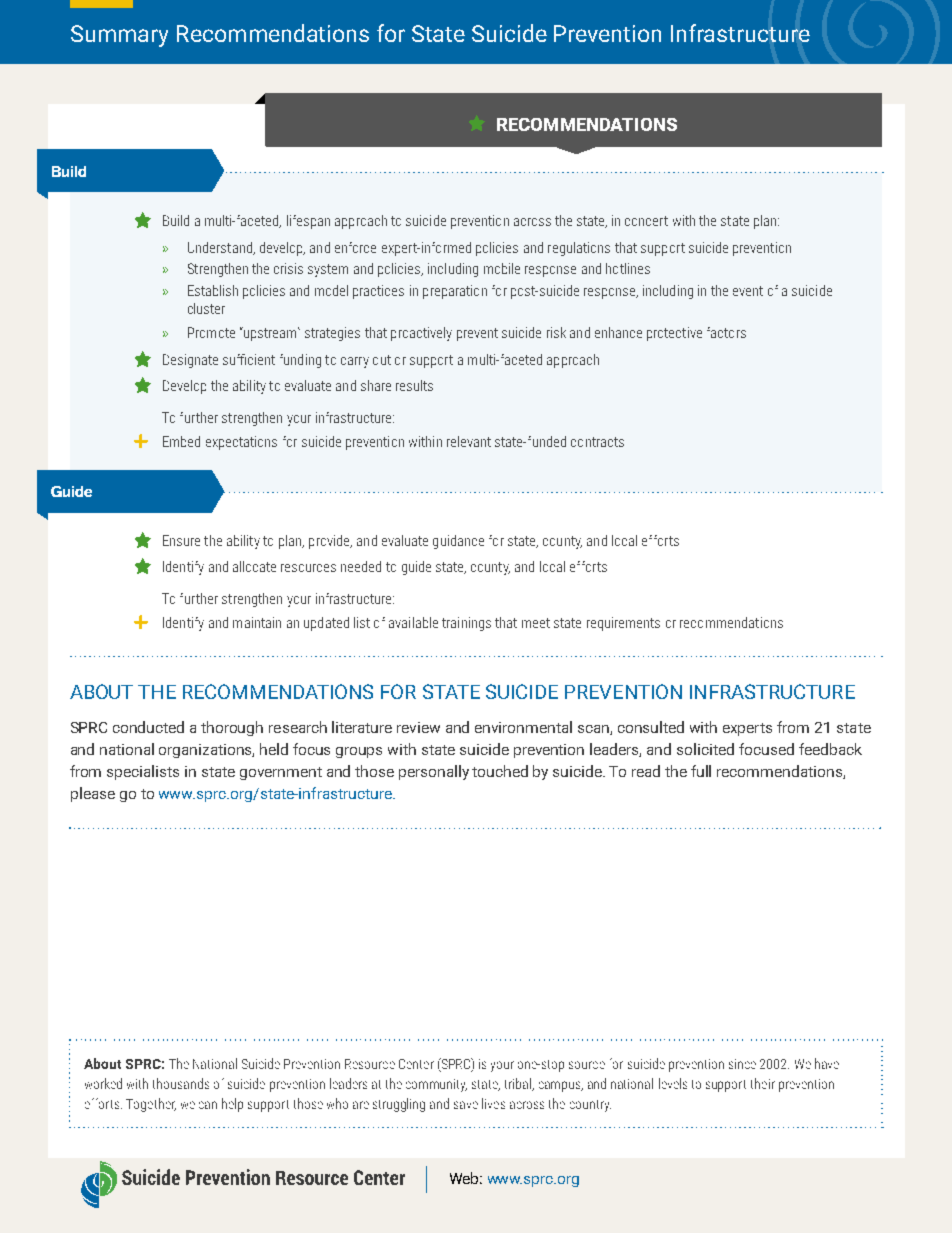 The width and height of the document is (952, 1233). What do you see at coordinates (308, 222) in the document?
I see `lifespan` at bounding box center [308, 222].
